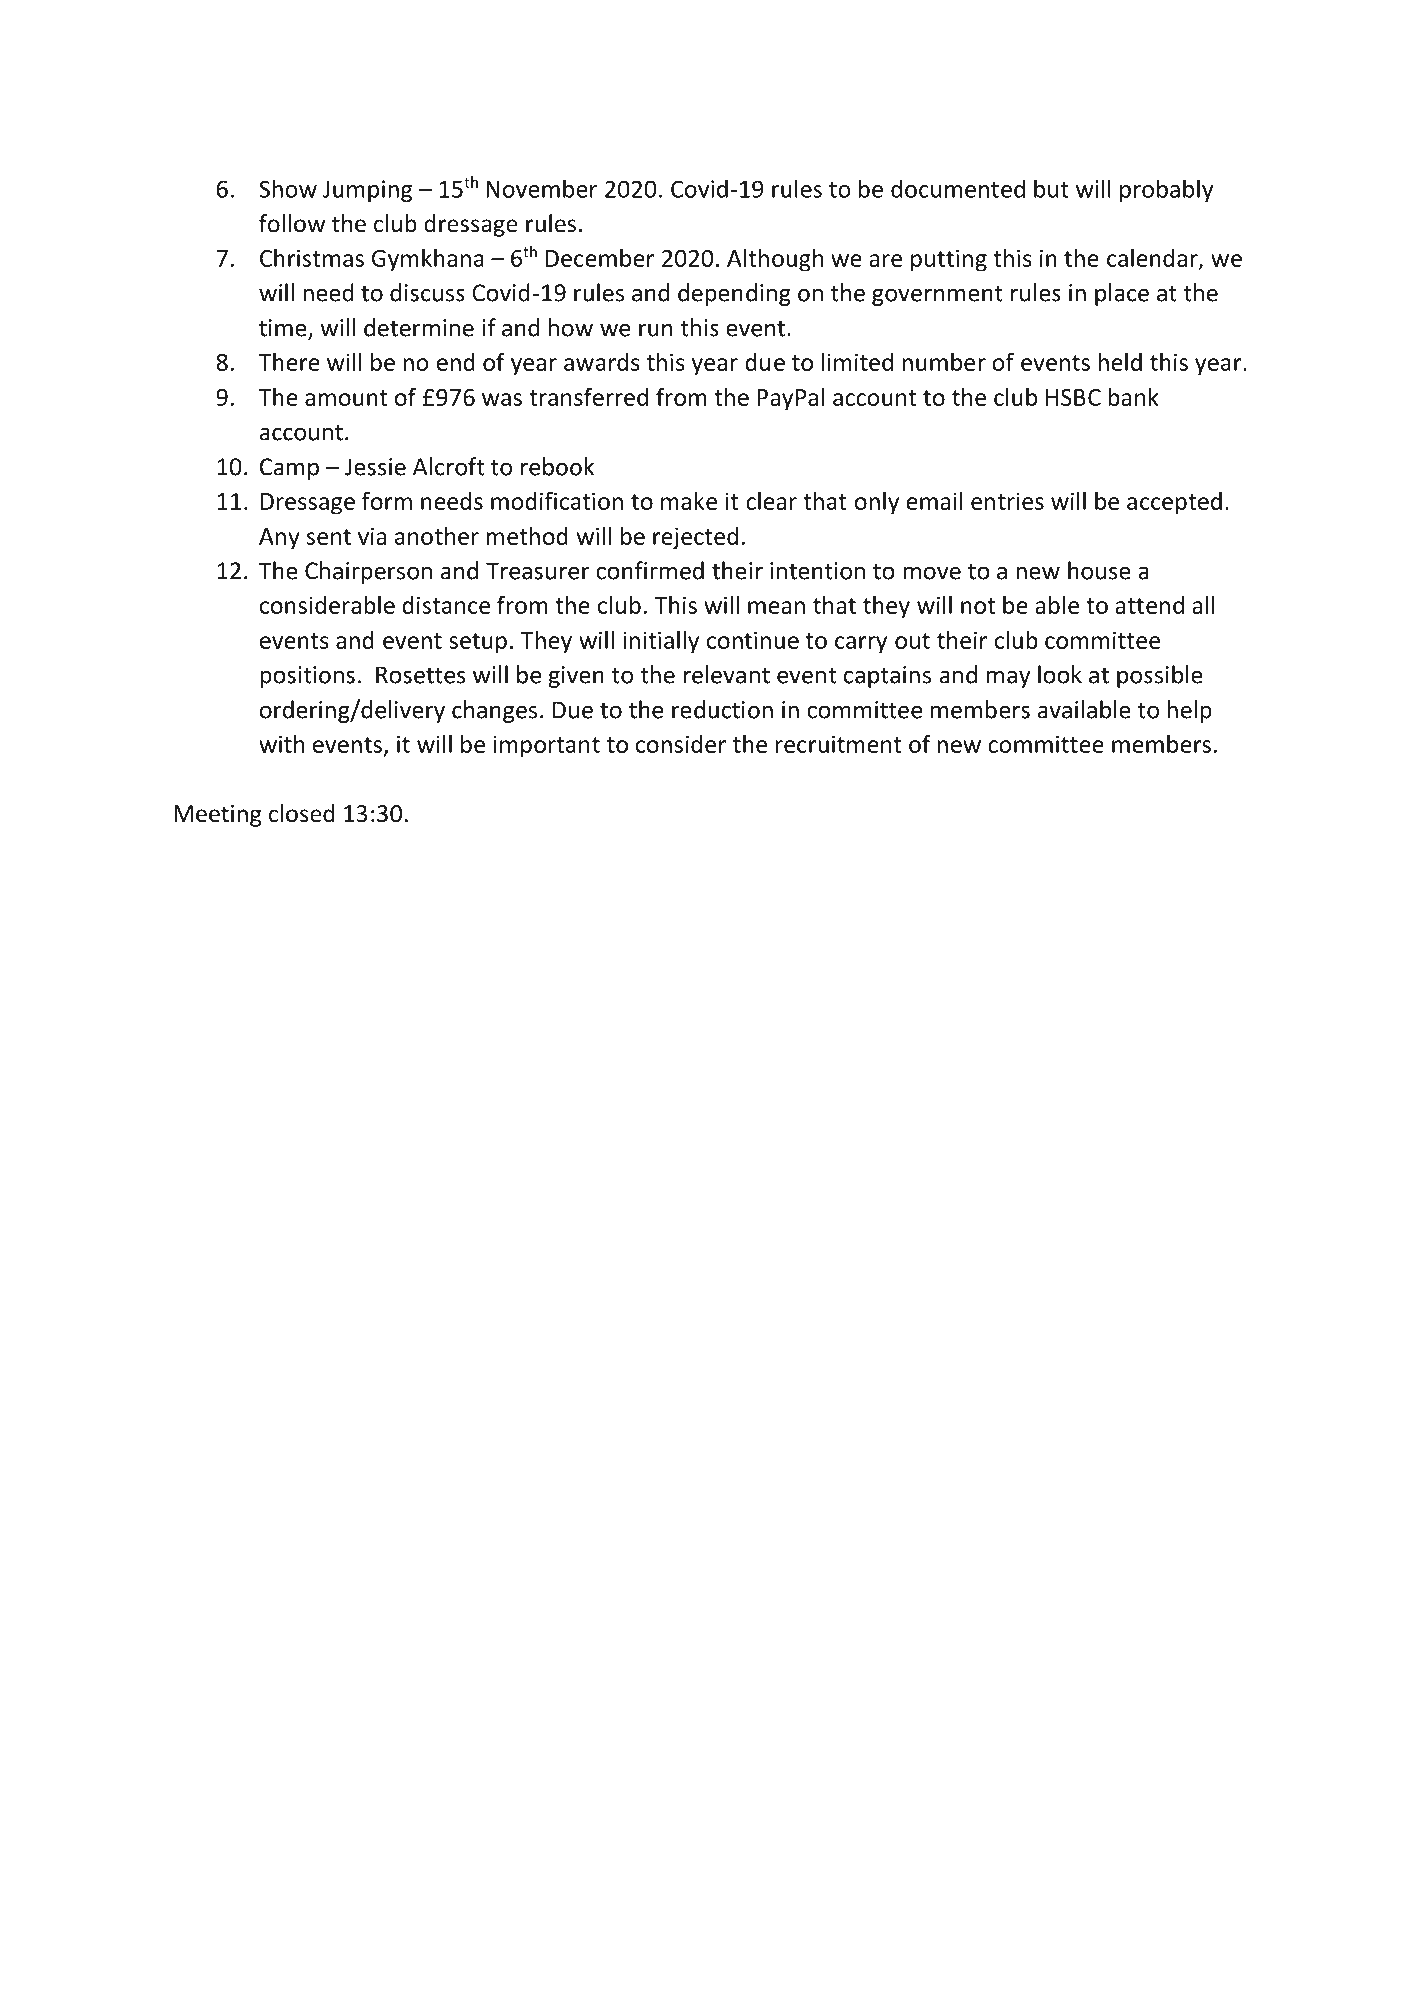 The width and height of the screenshot is (1426, 2016). What do you see at coordinates (1007, 501) in the screenshot?
I see `entries` at bounding box center [1007, 501].
